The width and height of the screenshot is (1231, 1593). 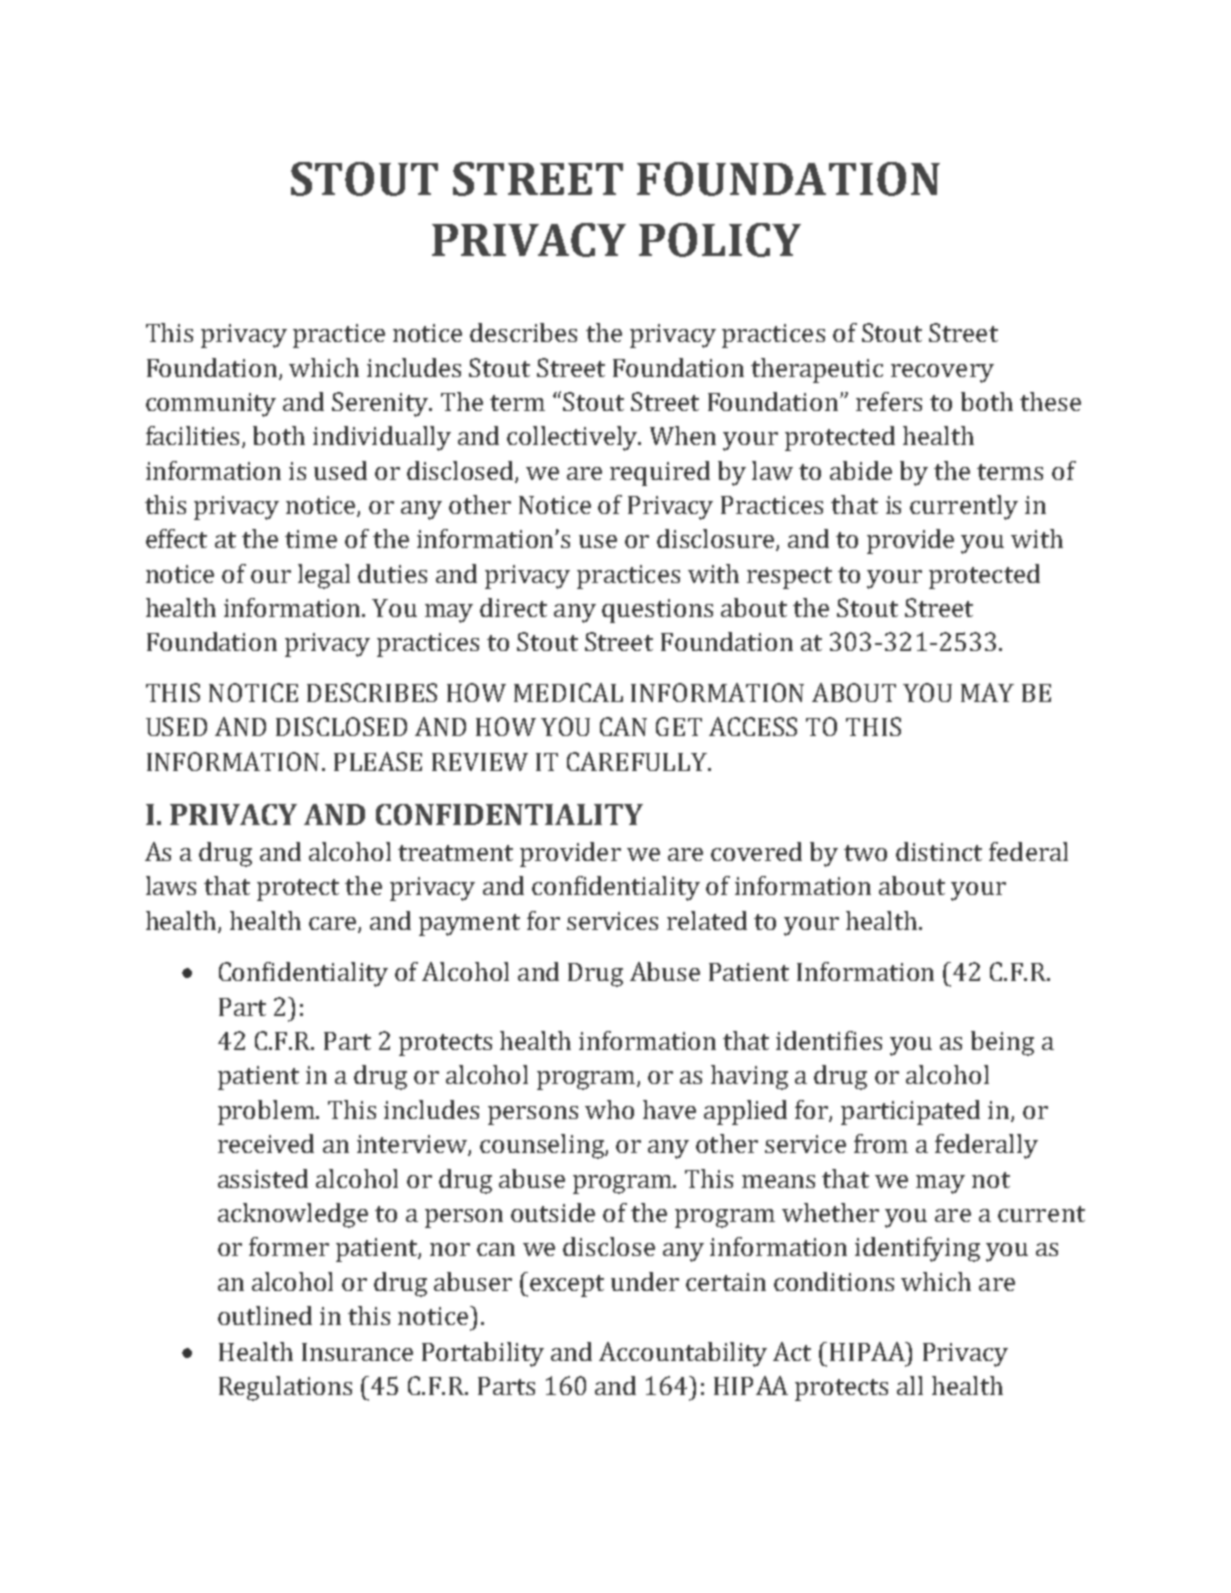 What do you see at coordinates (211, 405) in the screenshot?
I see `community` at bounding box center [211, 405].
